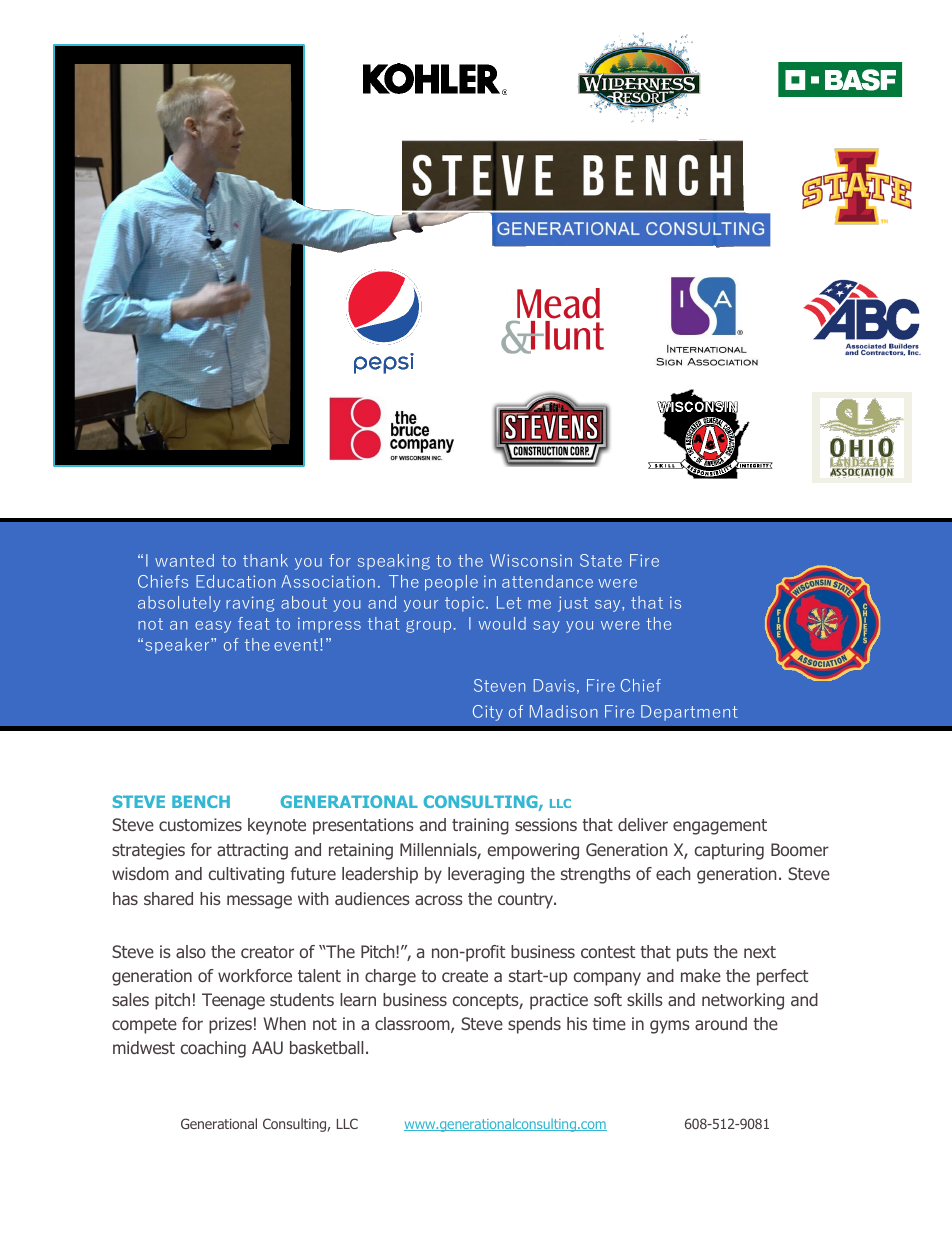 The image size is (952, 1233). Describe the element at coordinates (554, 685) in the screenshot. I see `Davis` at that location.
